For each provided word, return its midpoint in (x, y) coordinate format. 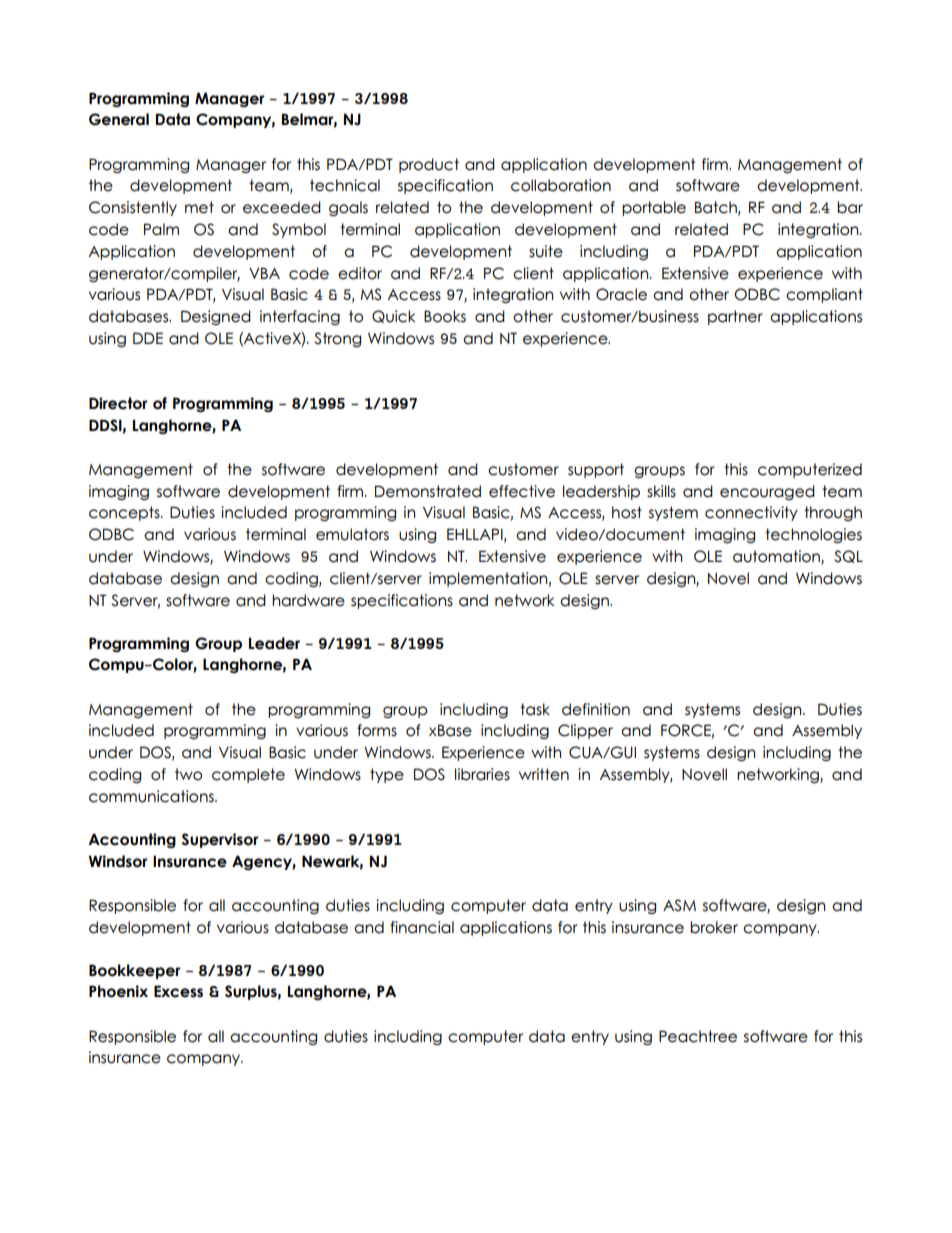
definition (596, 709)
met (199, 207)
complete (248, 775)
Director (118, 403)
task (535, 709)
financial (422, 927)
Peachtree (698, 1036)
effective (522, 491)
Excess (178, 991)
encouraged (767, 492)
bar (850, 207)
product (429, 165)
